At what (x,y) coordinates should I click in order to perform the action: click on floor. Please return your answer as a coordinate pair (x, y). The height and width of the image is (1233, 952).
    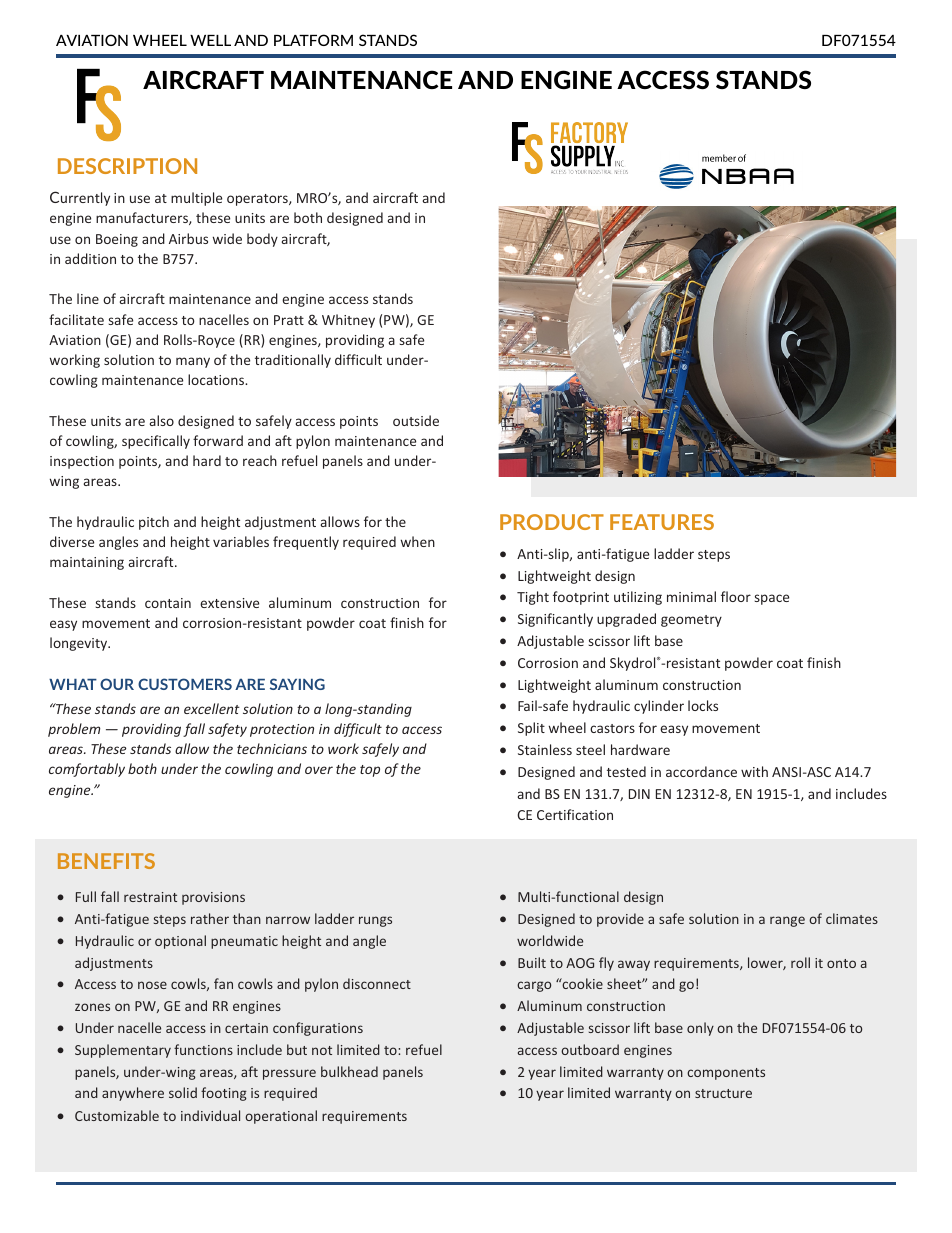
    Looking at the image, I should click on (736, 596).
